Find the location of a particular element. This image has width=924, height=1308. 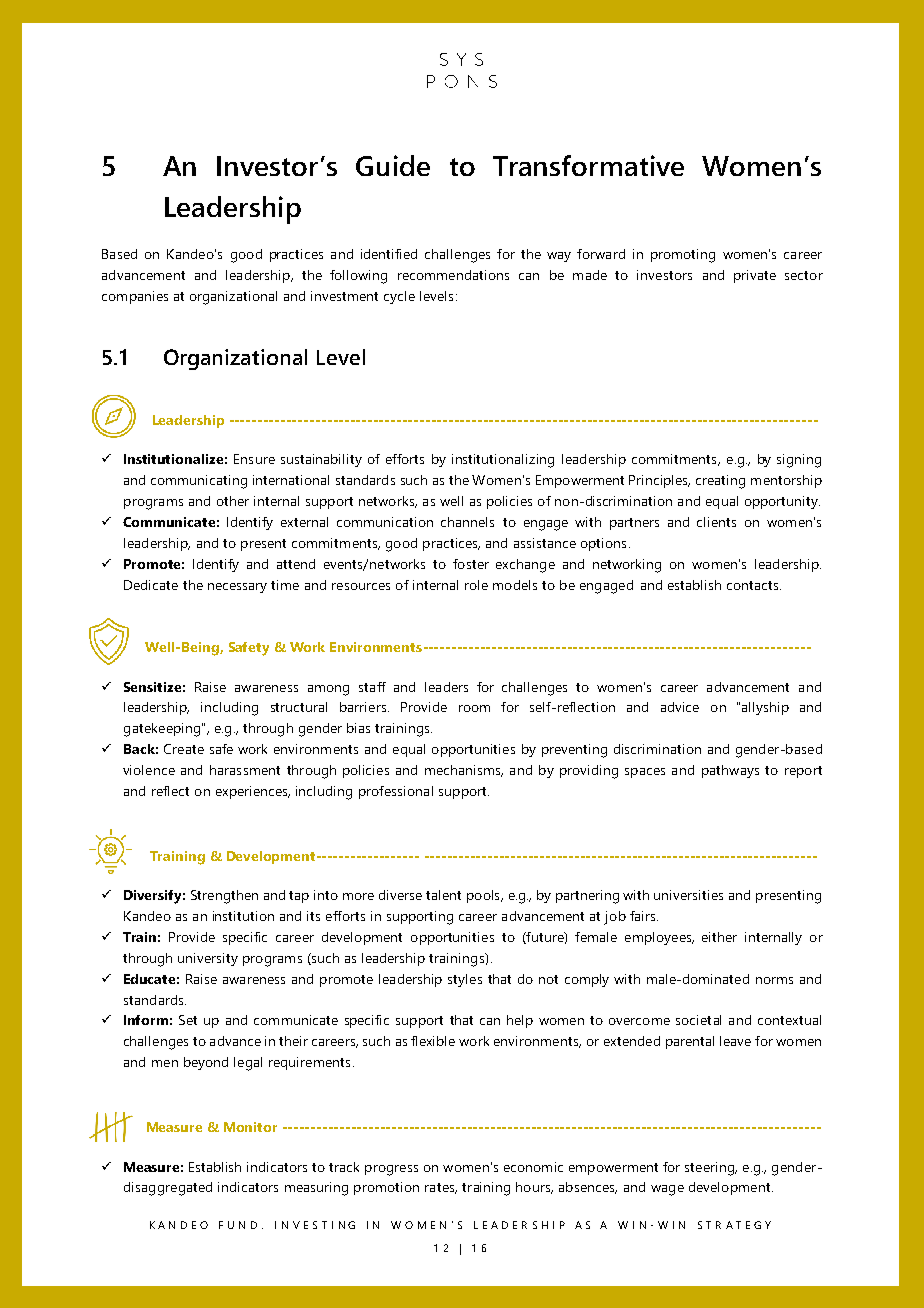

steering is located at coordinates (710, 1169).
